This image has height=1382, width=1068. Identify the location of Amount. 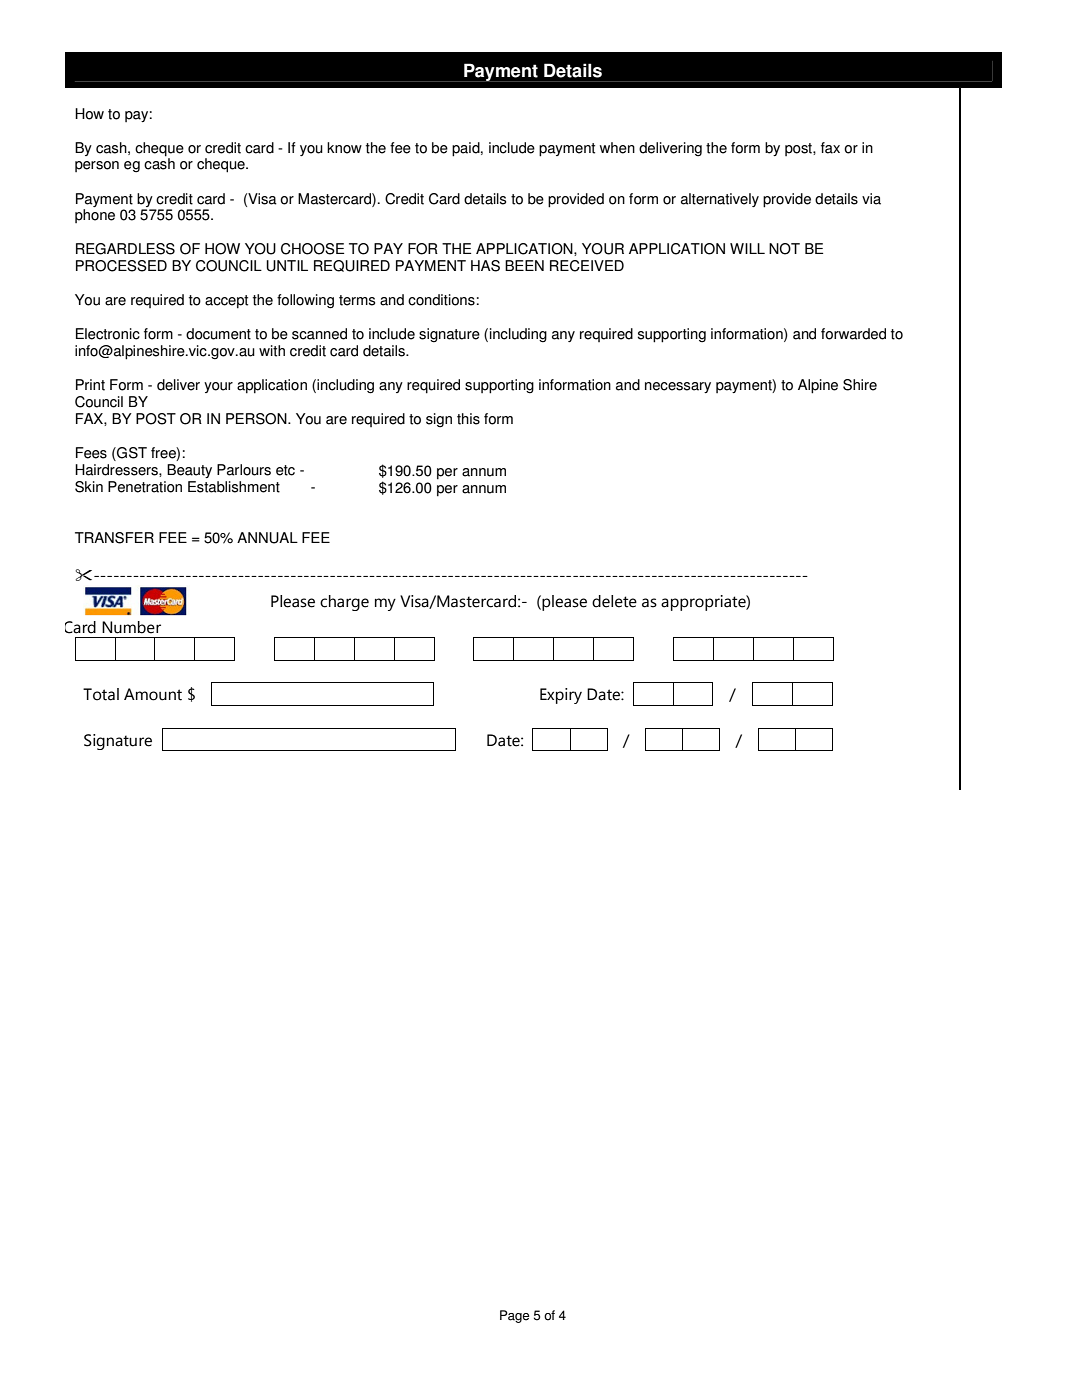
(153, 694).
